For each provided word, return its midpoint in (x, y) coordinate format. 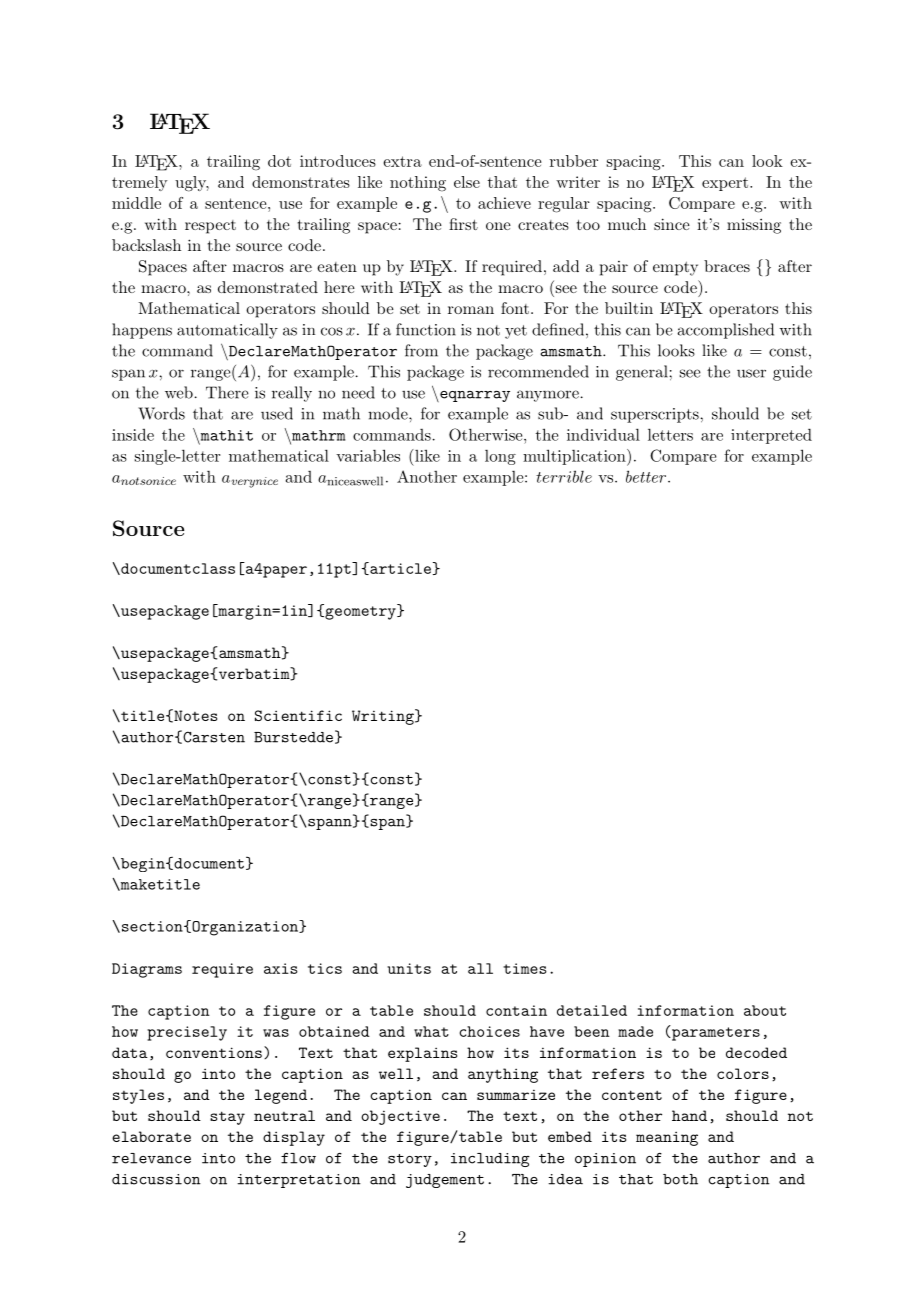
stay (227, 1118)
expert (725, 184)
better (647, 476)
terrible (564, 476)
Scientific (298, 715)
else (467, 182)
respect (210, 227)
